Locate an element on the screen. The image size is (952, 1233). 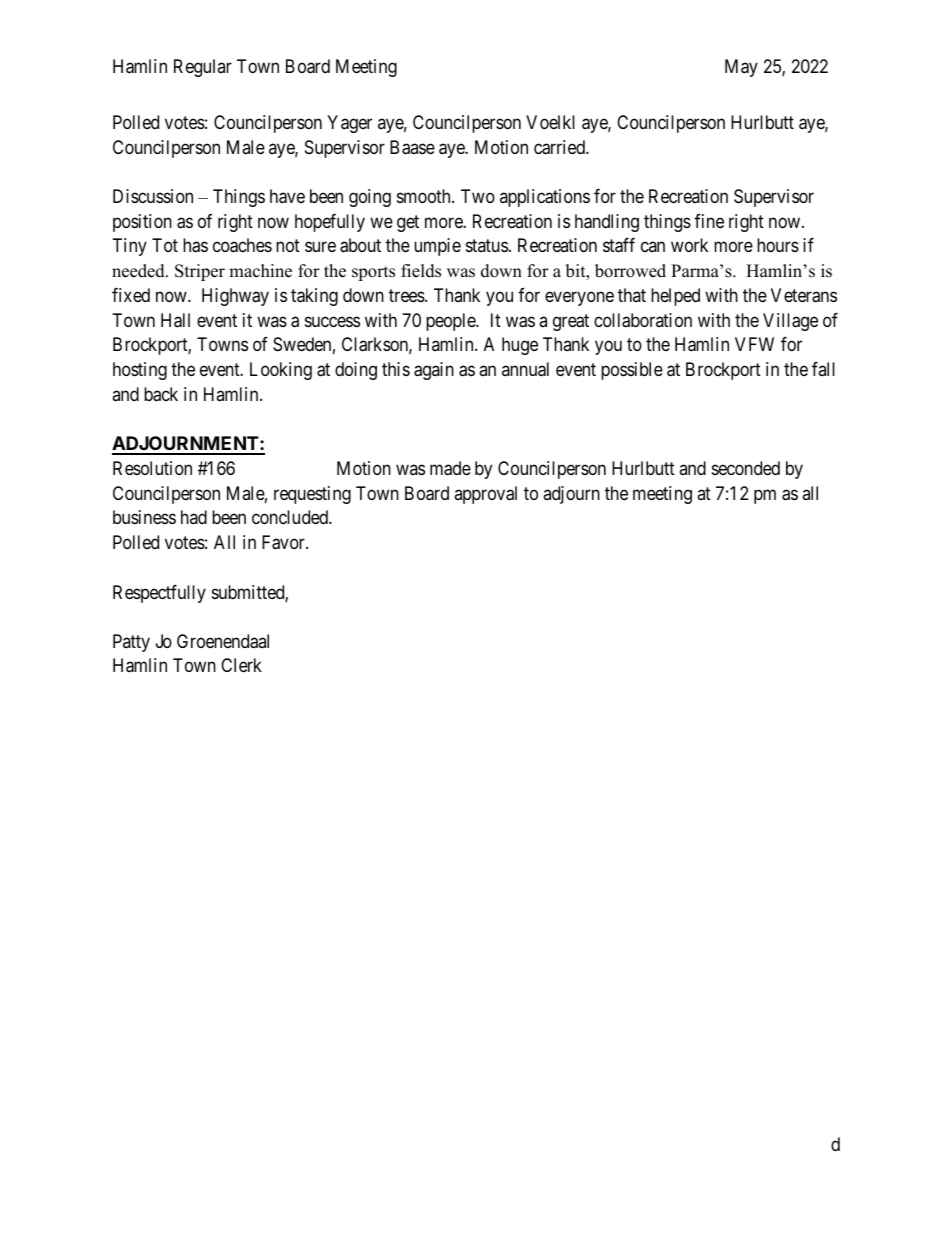
Clerk is located at coordinates (241, 665).
